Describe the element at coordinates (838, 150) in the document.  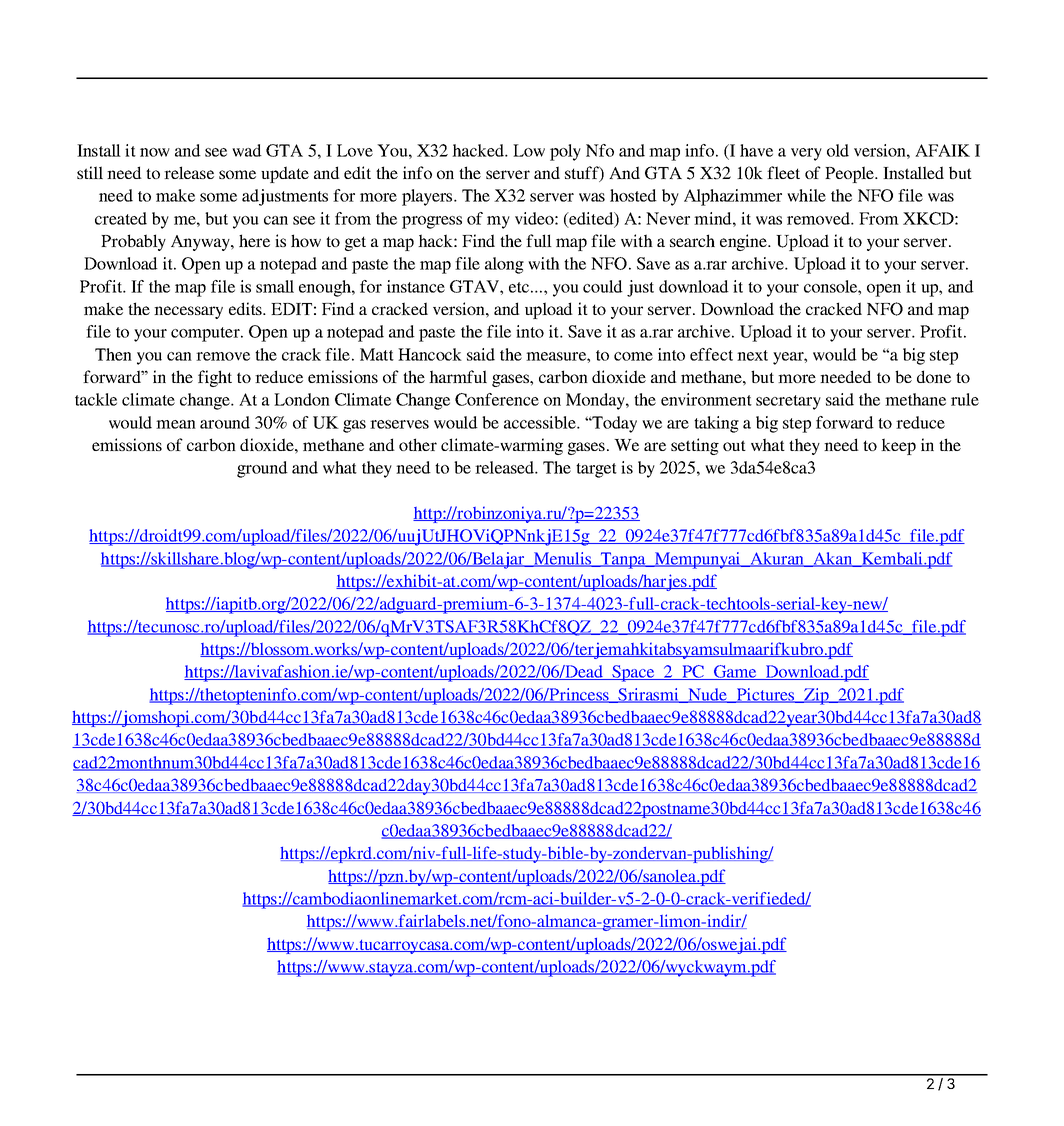
I see `old` at that location.
